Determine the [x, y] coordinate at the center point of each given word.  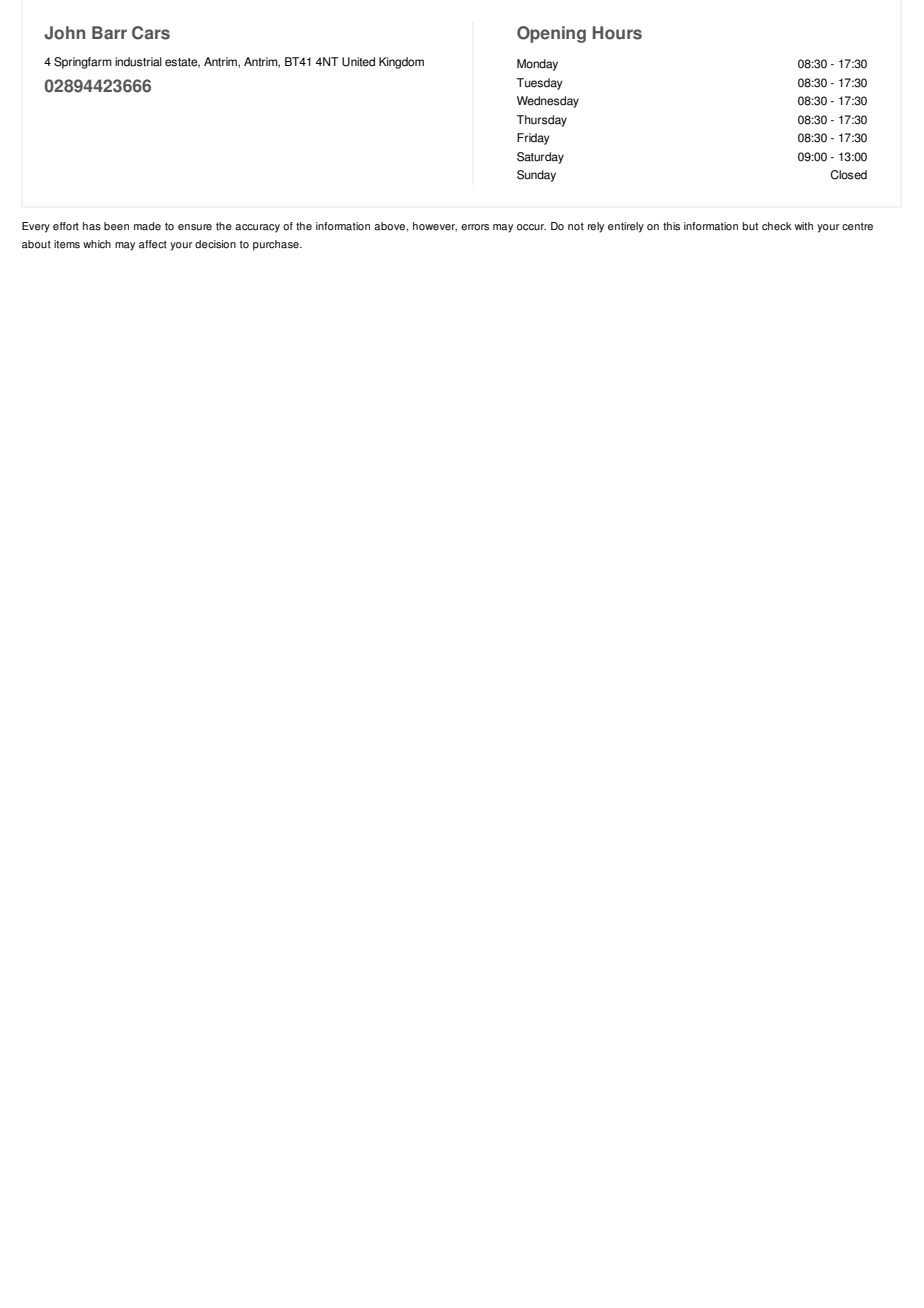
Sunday [536, 176]
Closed [849, 175]
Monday [537, 65]
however [435, 227]
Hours [617, 33]
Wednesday [548, 102]
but [750, 226]
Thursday [542, 121]
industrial [138, 62]
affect [153, 244]
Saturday [540, 158]
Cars [151, 33]
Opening [551, 34]
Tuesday [540, 84]
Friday [533, 139]
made [147, 226]
